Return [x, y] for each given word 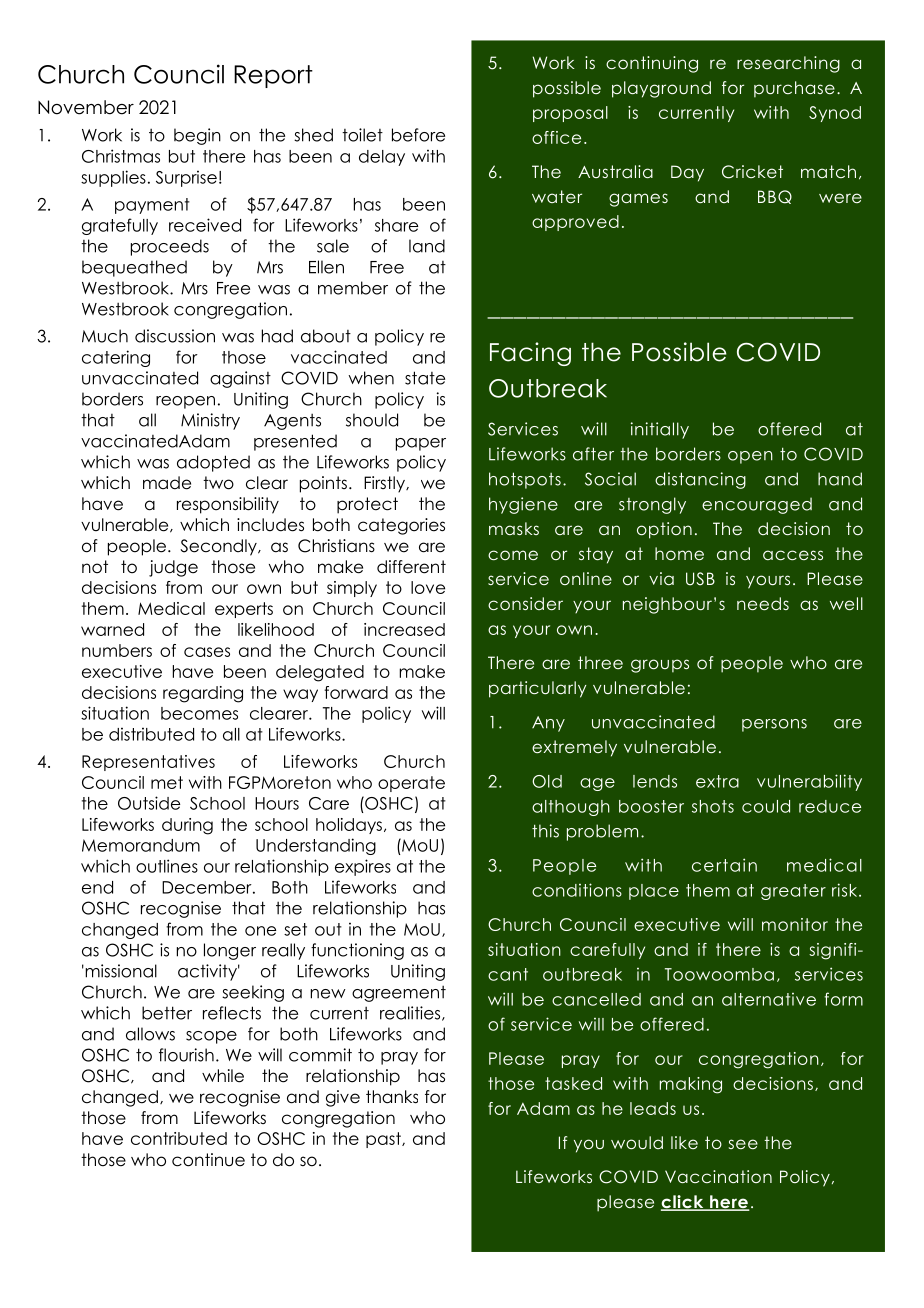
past [384, 1140]
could [766, 806]
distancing [700, 480]
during [187, 826]
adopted [213, 463]
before [418, 135]
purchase [794, 89]
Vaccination [718, 1176]
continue [208, 1160]
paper [421, 444]
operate [411, 784]
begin [197, 136]
